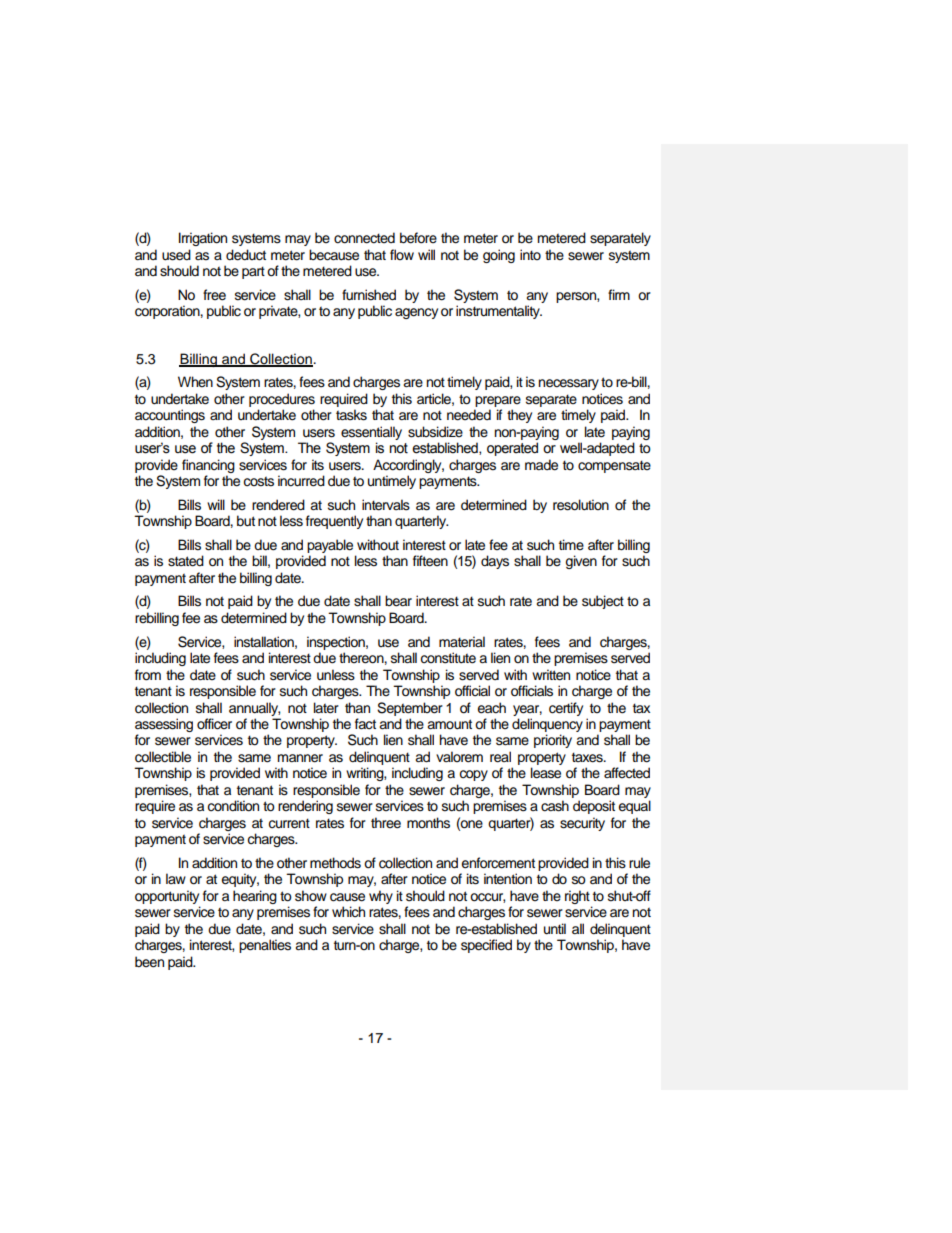 The height and width of the document is (1233, 952). I want to click on financing, so click(208, 466).
